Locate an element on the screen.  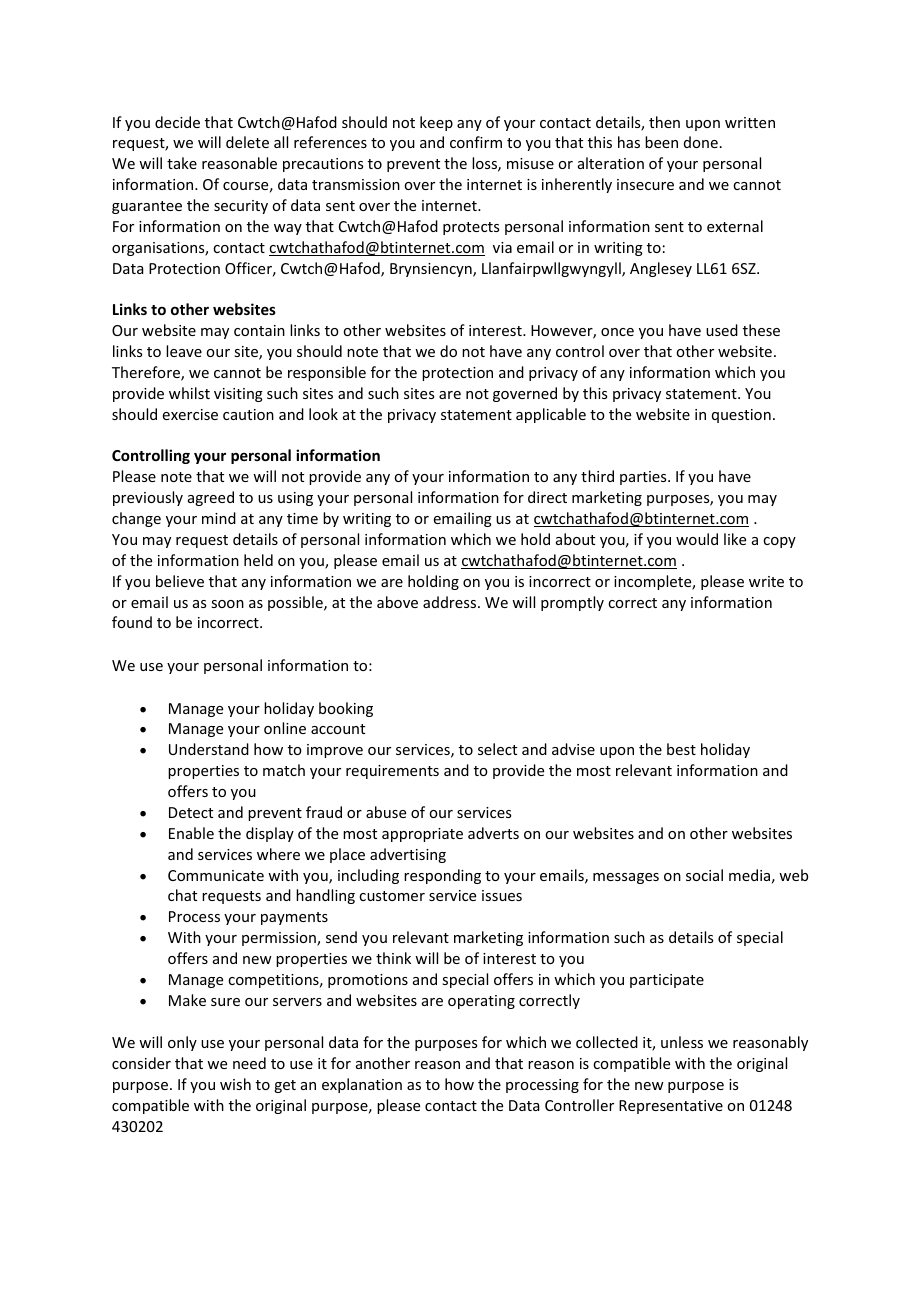
address is located at coordinates (451, 602).
